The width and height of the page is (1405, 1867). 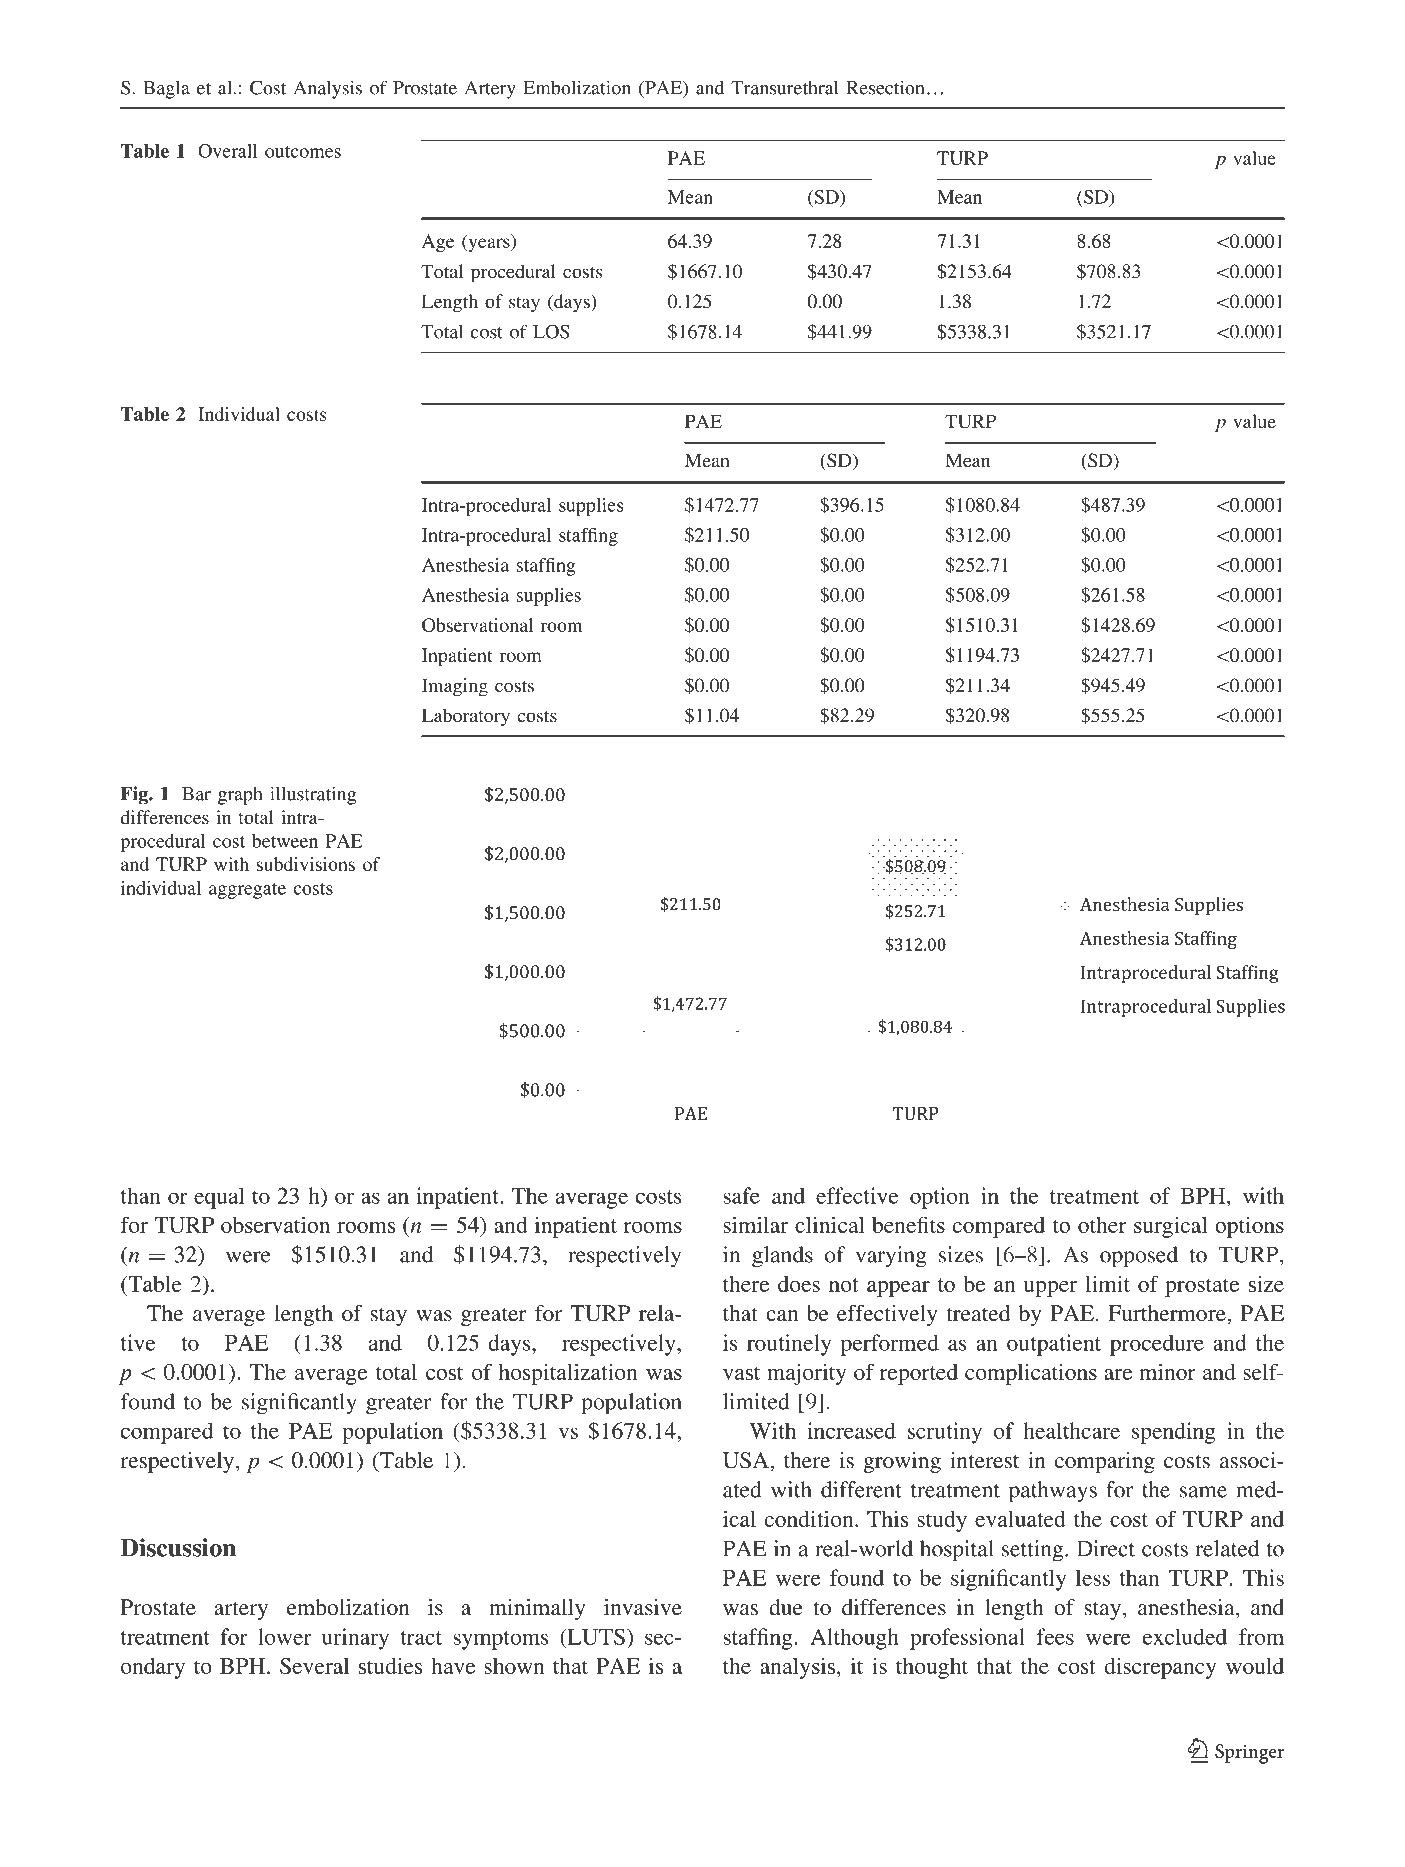 What do you see at coordinates (551, 331) in the page?
I see `LOS` at bounding box center [551, 331].
